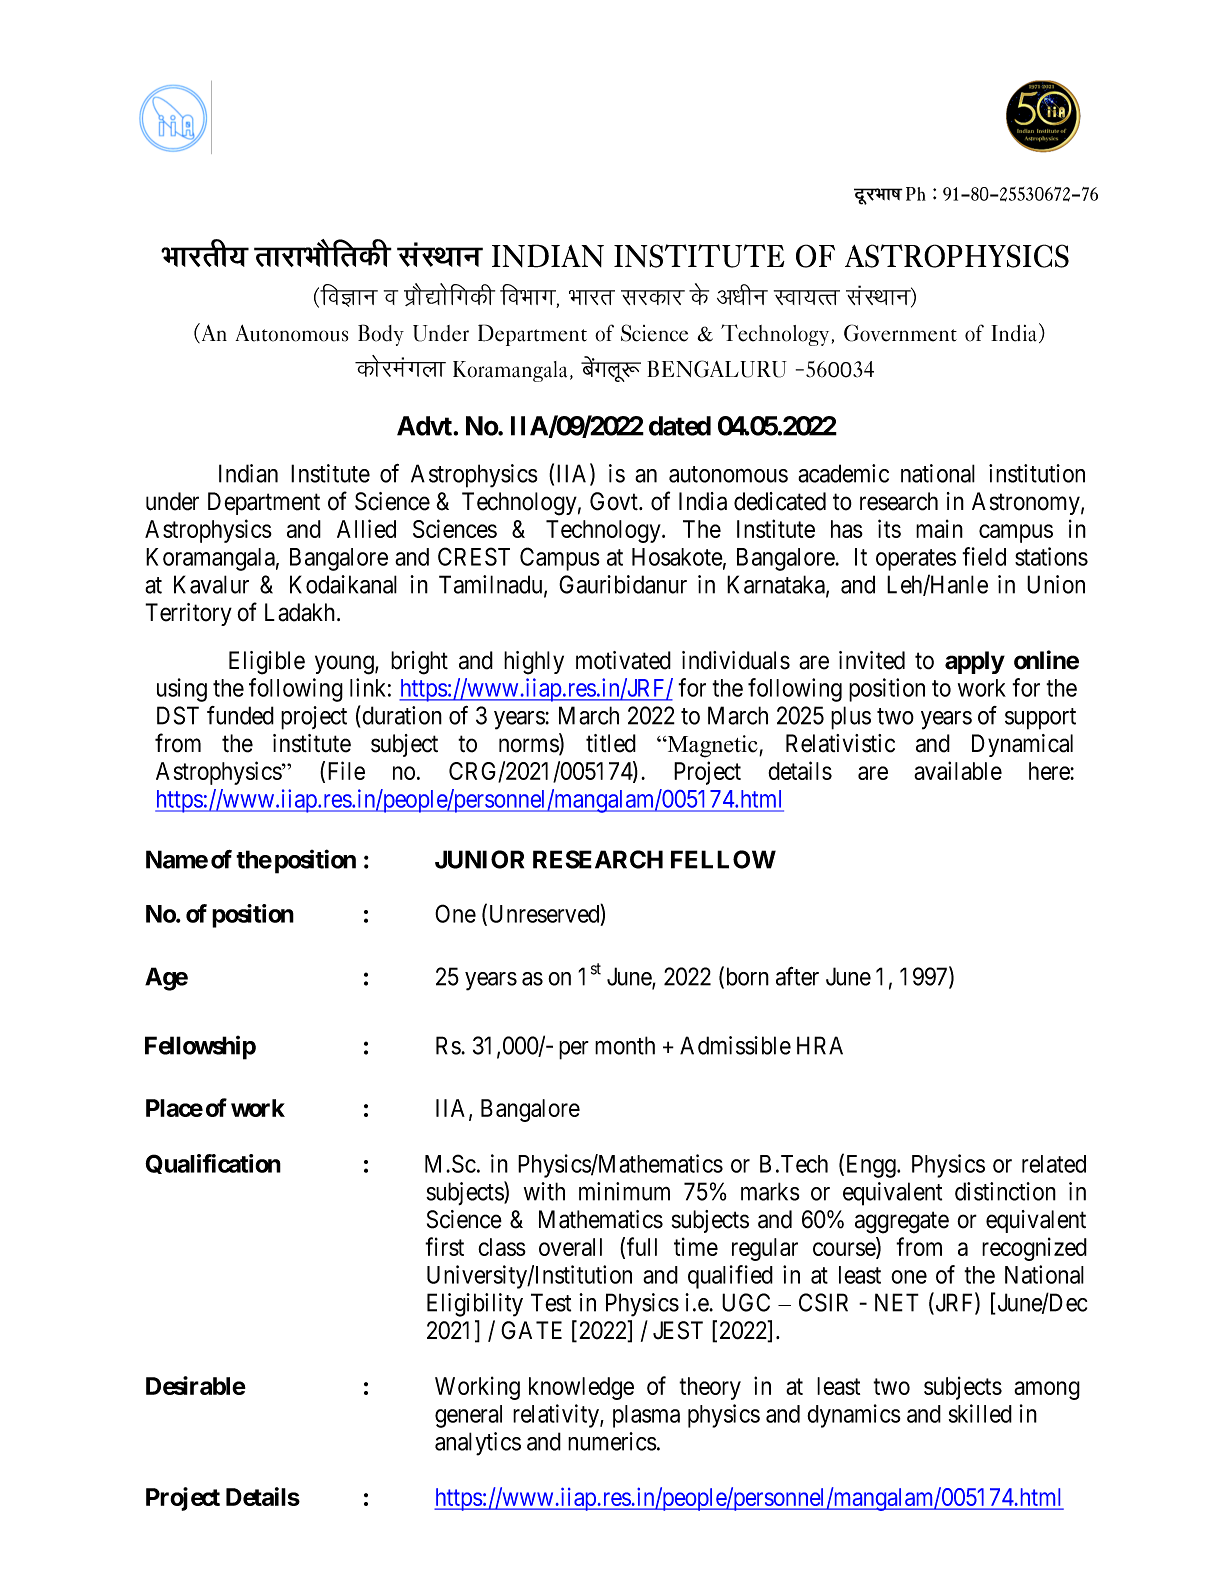 This screenshot has height=1593, width=1231. I want to click on Ladakh, so click(301, 612).
